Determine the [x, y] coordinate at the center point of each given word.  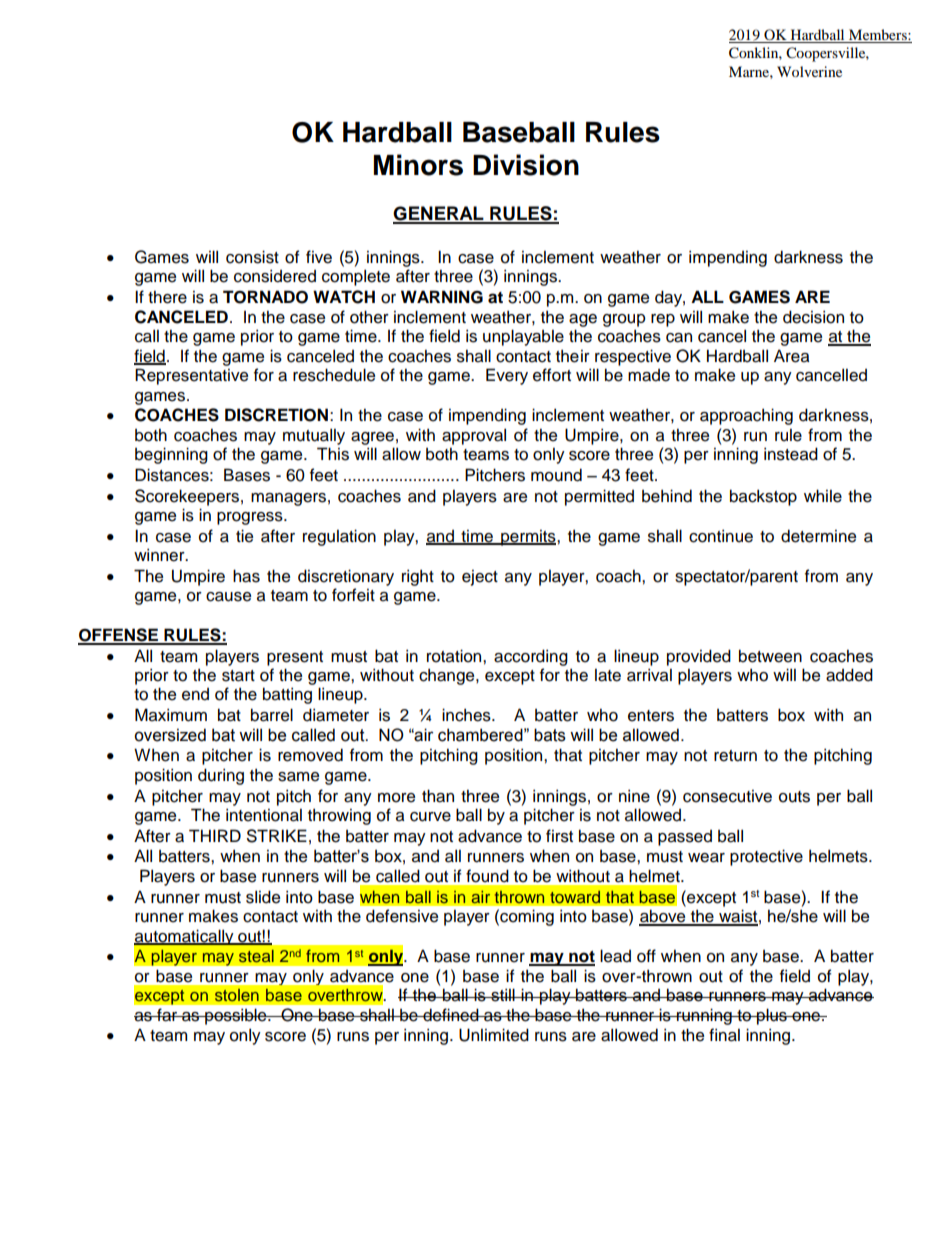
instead [791, 454]
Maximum [171, 715]
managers [288, 499]
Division [526, 165]
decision [813, 317]
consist [252, 257]
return [735, 756]
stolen [237, 995]
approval [474, 436]
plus [772, 1016]
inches [467, 715]
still [503, 995]
